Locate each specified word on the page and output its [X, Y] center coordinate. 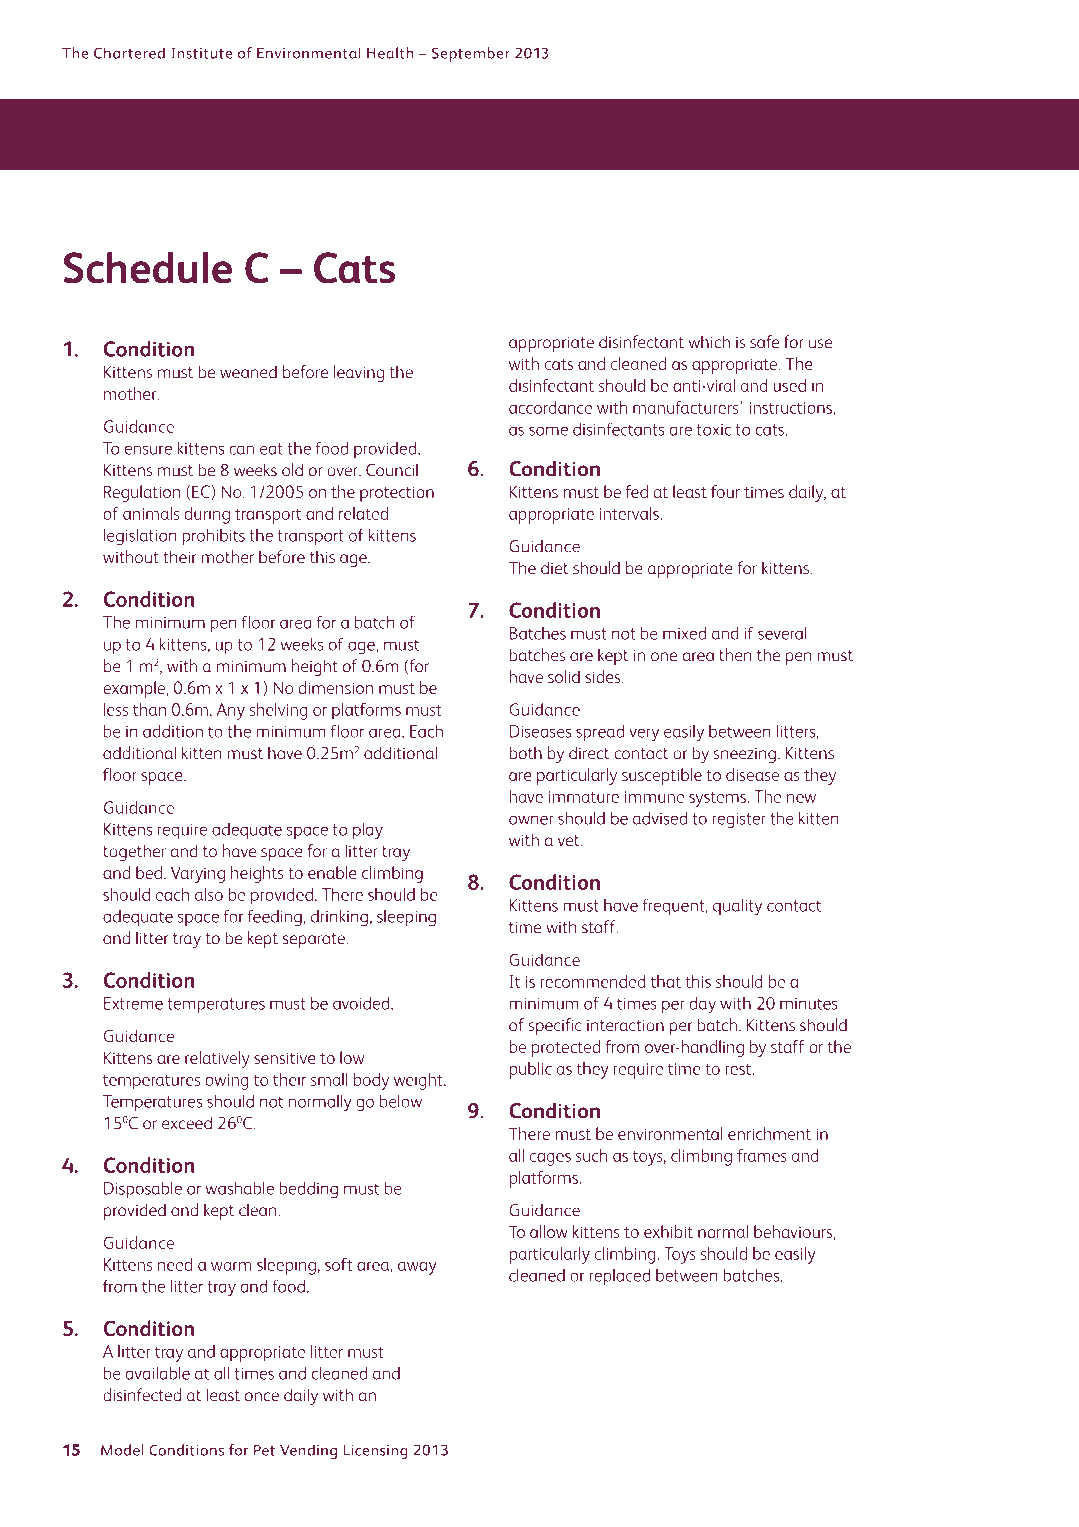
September [470, 54]
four [725, 491]
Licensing [375, 1451]
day [702, 1005]
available [157, 1373]
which [709, 342]
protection [397, 494]
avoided [362, 1003]
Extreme [133, 1003]
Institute [202, 53]
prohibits [213, 537]
